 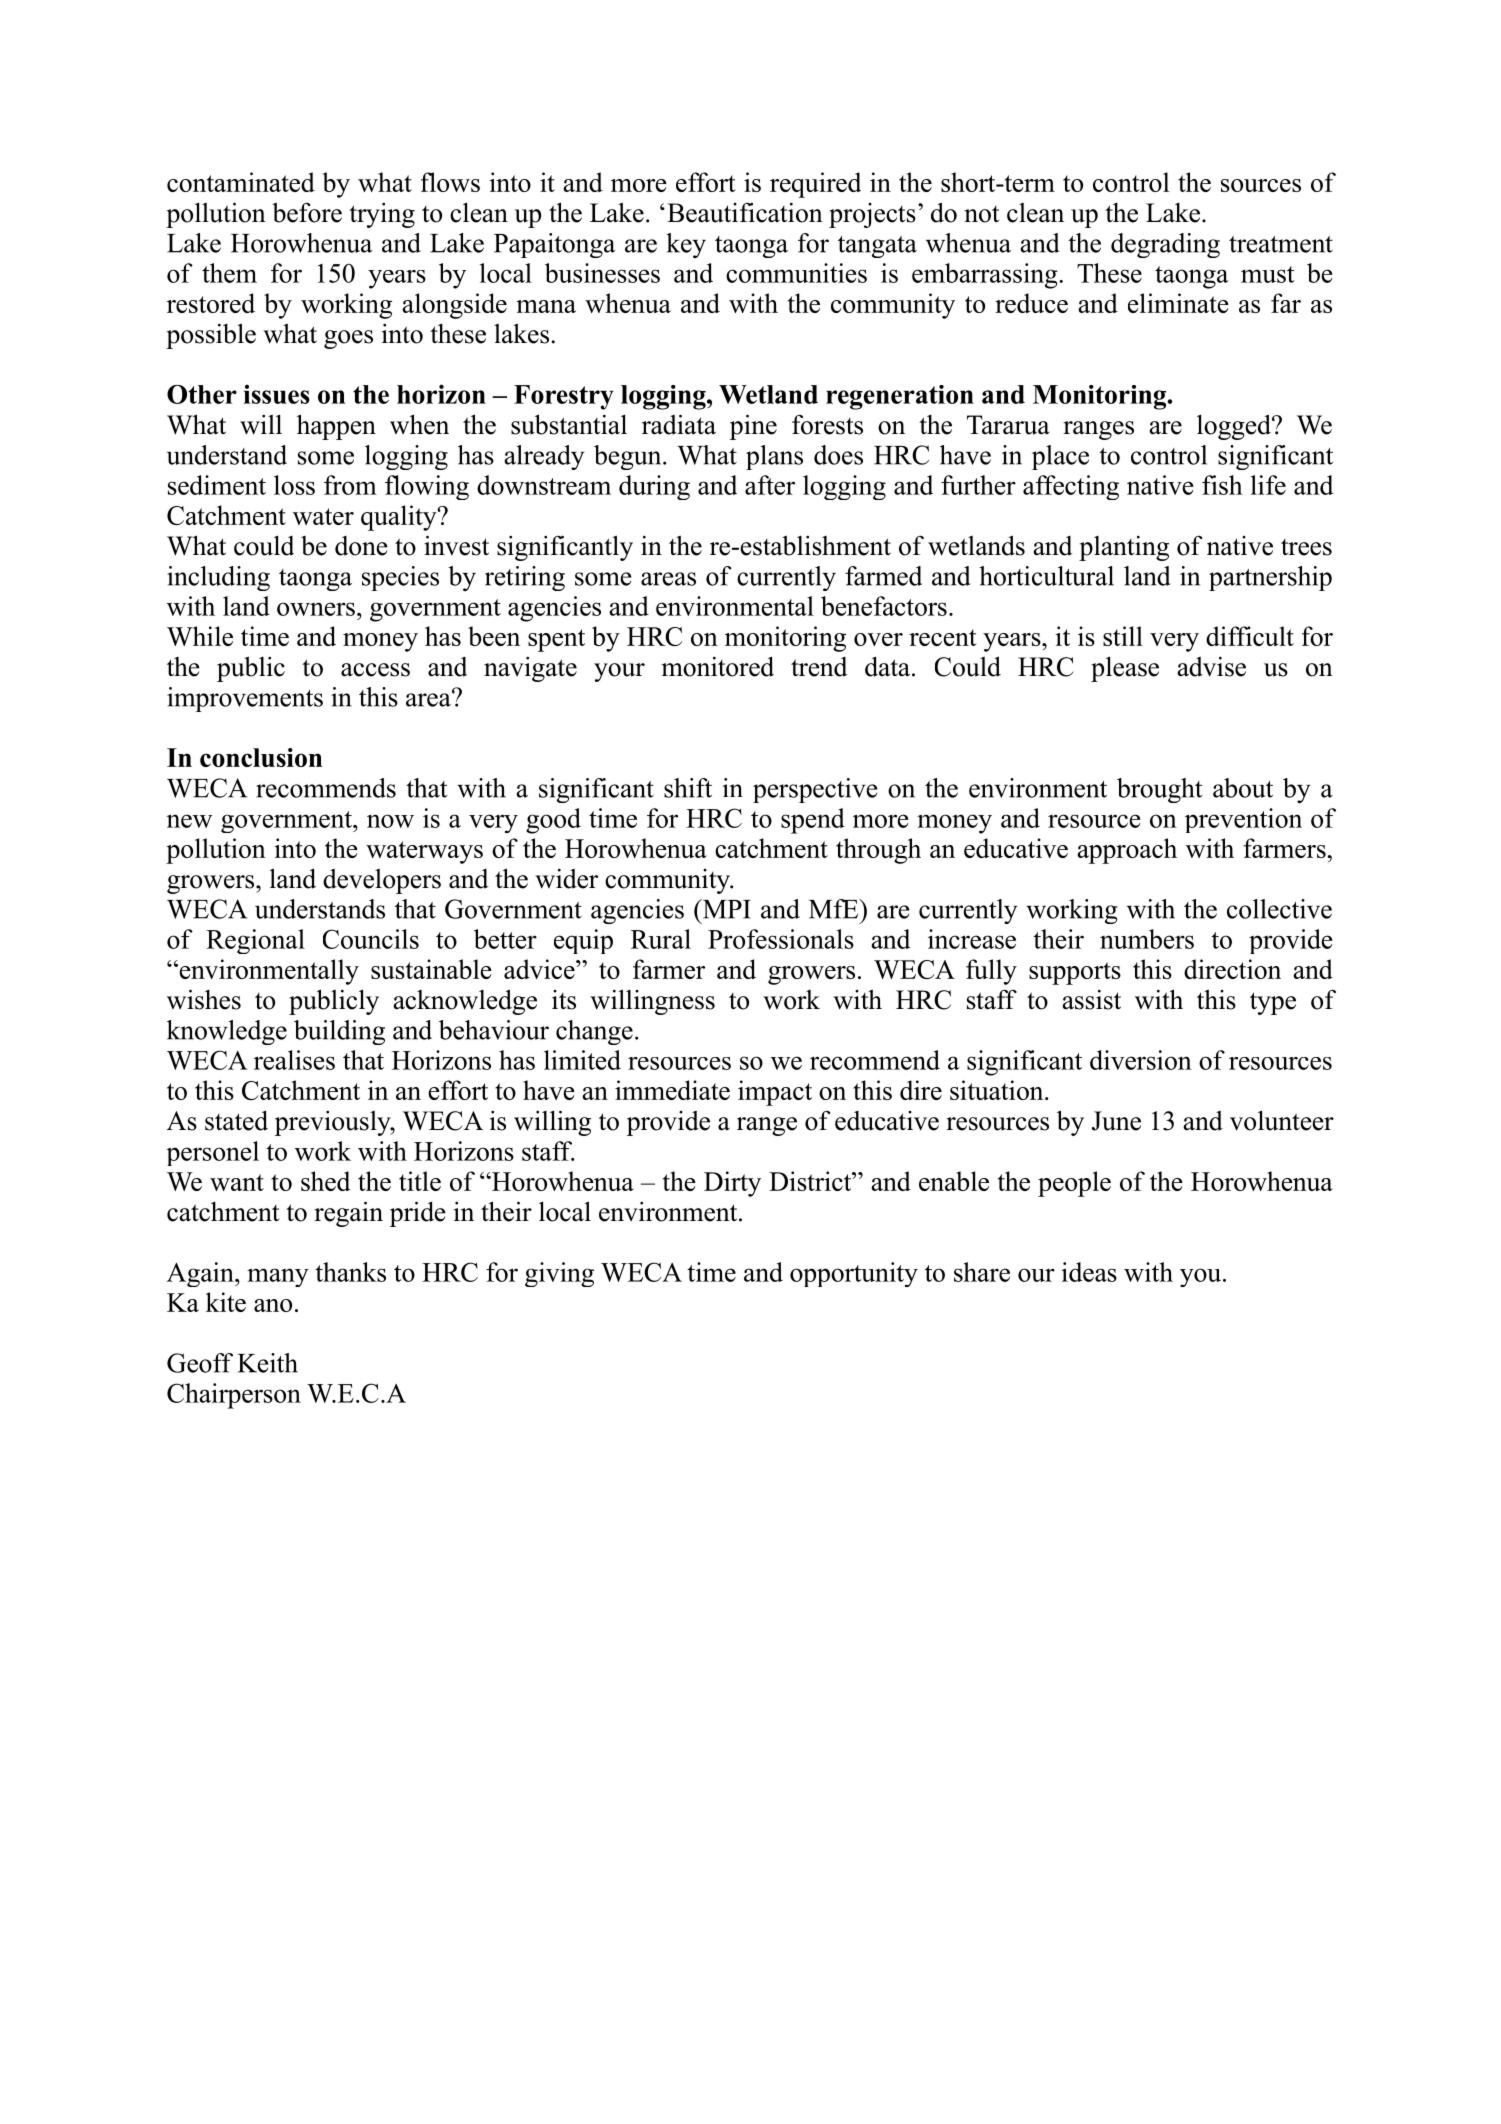 What do you see at coordinates (307, 212) in the image?
I see `before` at bounding box center [307, 212].
